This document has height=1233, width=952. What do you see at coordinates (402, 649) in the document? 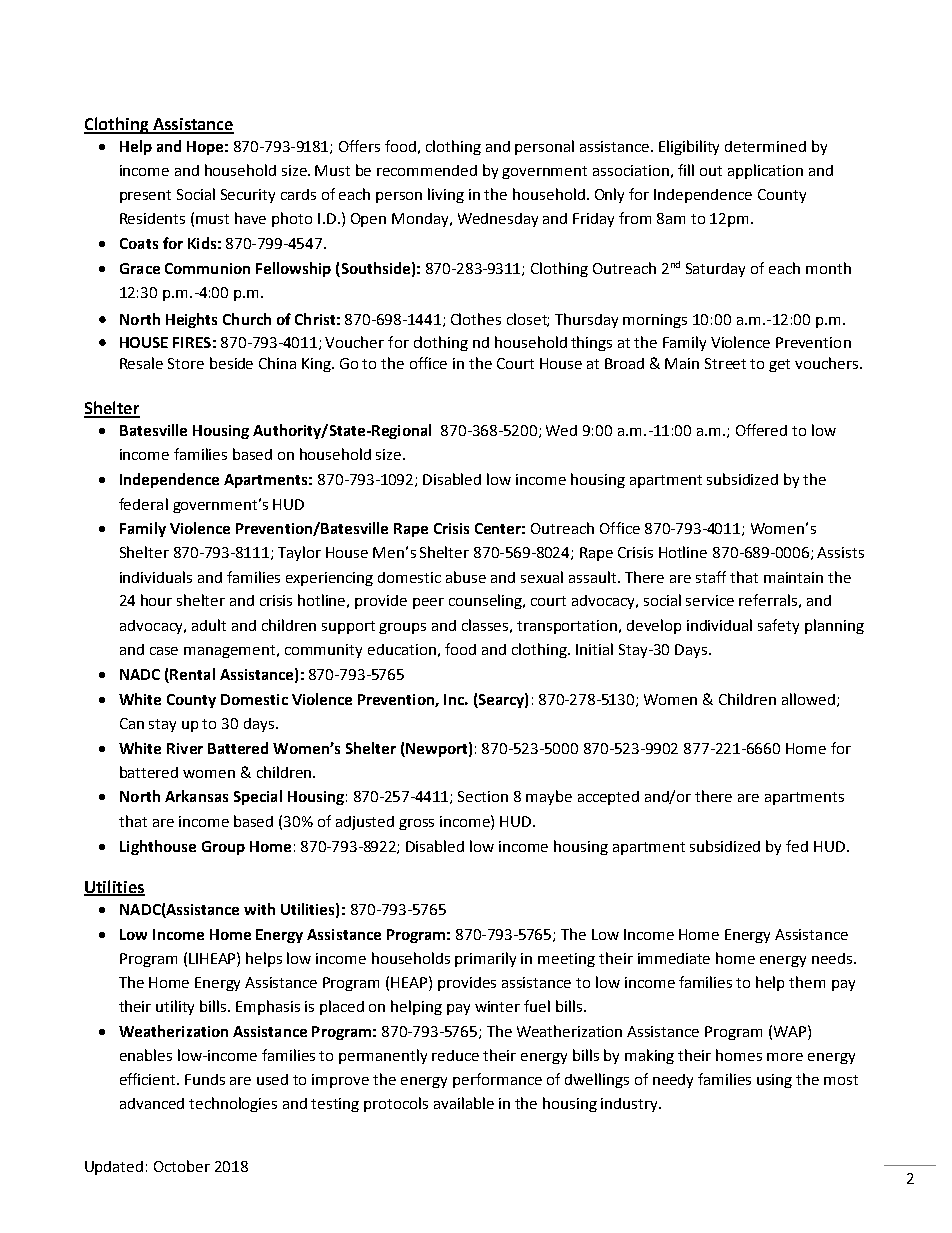
I see `education` at bounding box center [402, 649].
